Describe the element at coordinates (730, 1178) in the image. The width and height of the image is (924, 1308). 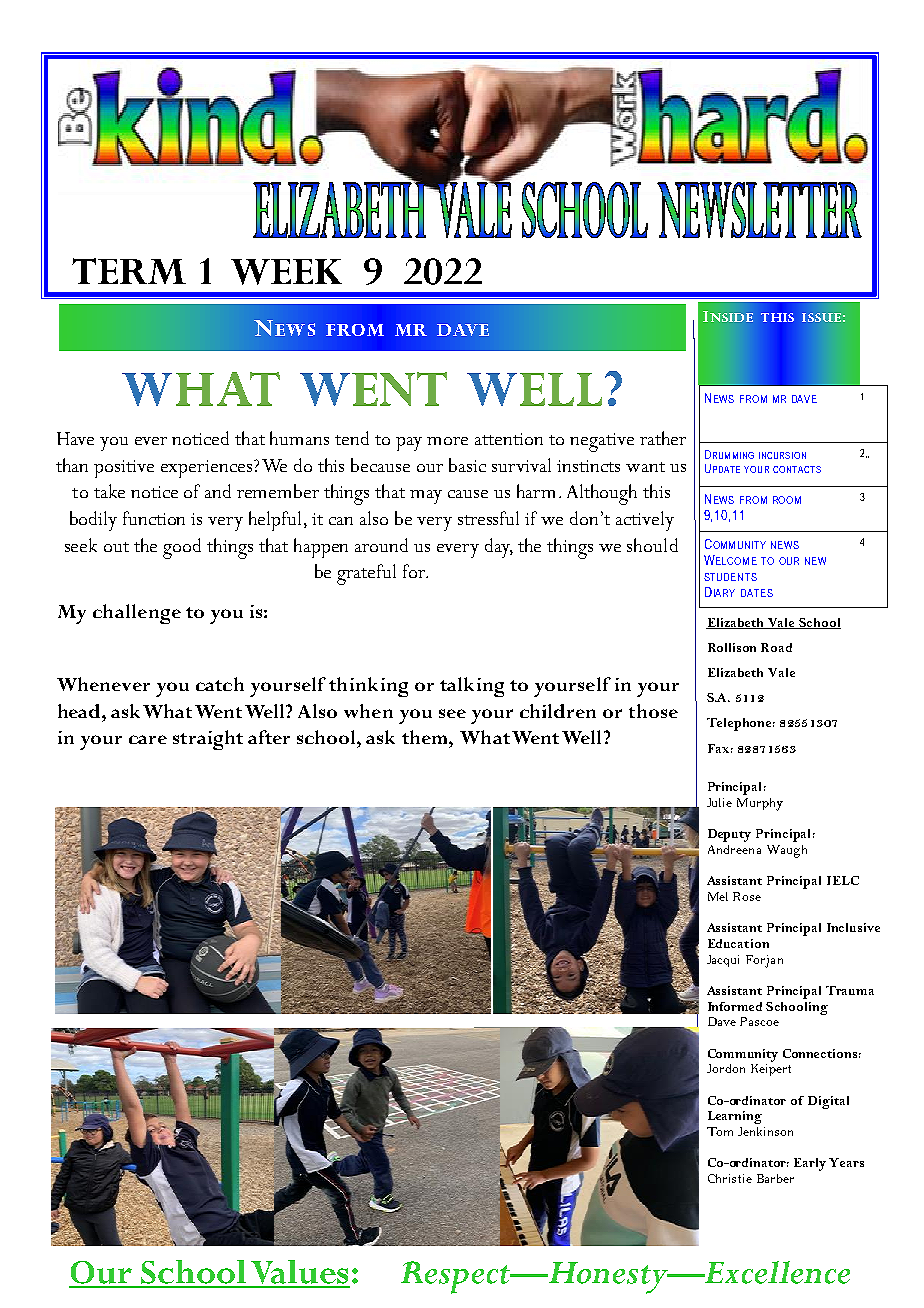
I see `Christie` at that location.
